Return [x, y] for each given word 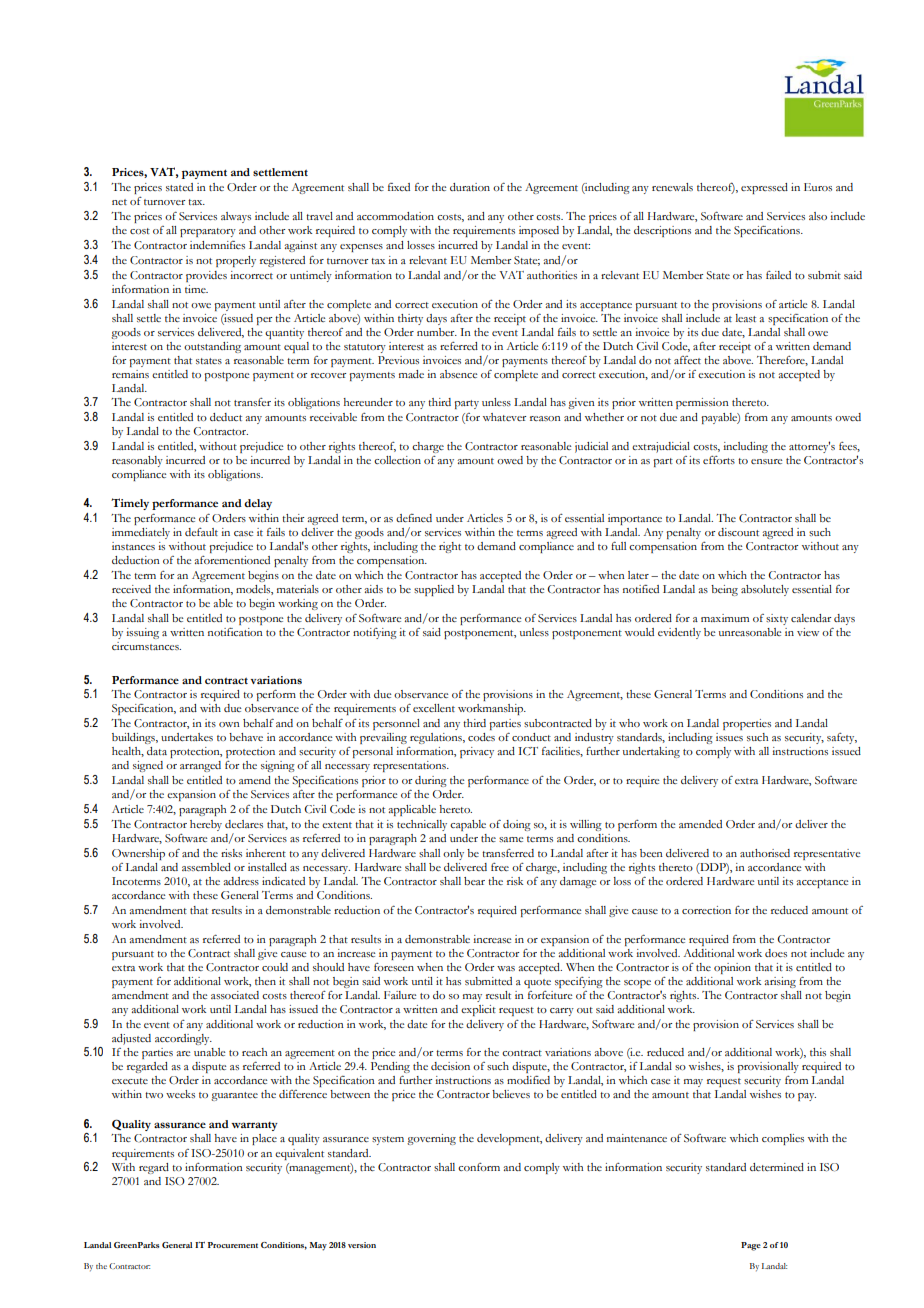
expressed [764, 188]
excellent [434, 708]
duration [470, 187]
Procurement [233, 1245]
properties [747, 724]
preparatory [208, 232]
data [157, 751]
